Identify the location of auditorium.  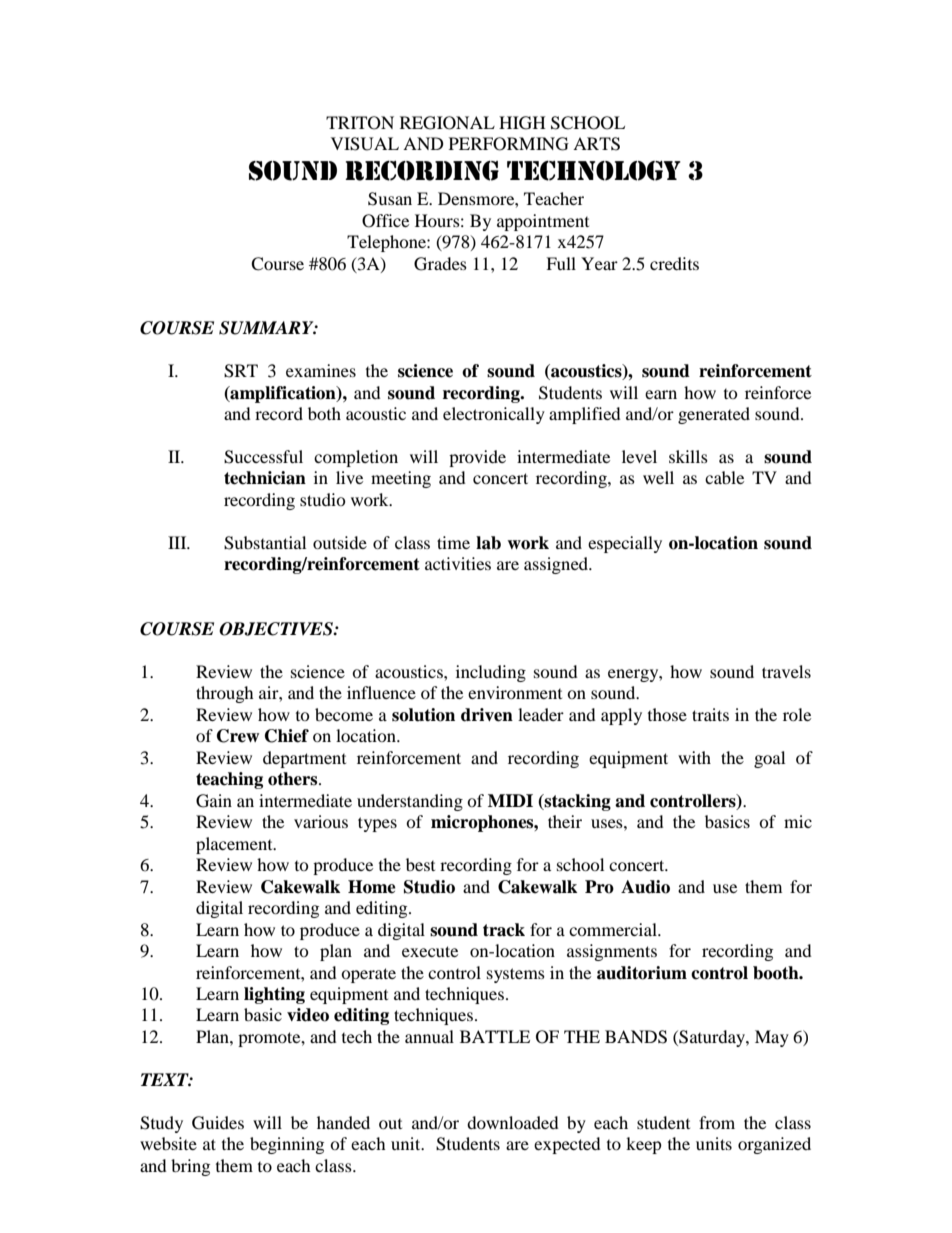
(642, 973).
